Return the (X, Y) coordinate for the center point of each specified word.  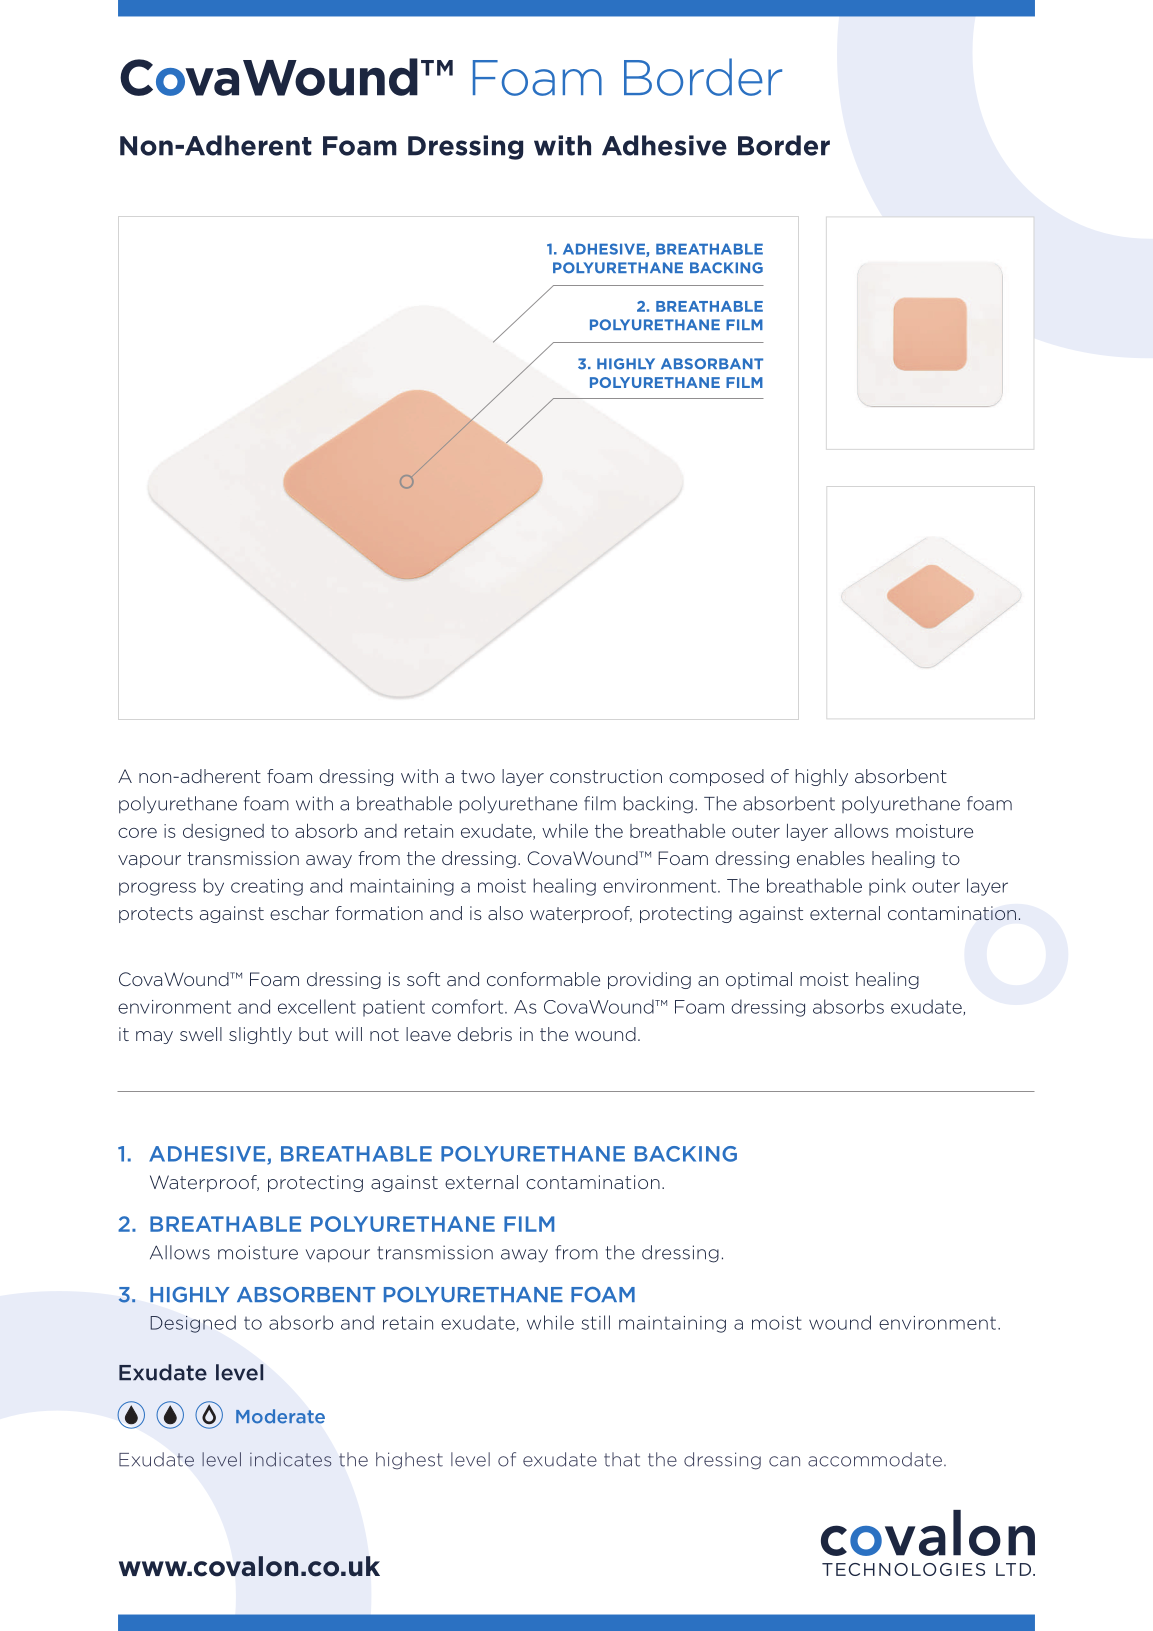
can (784, 1461)
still (596, 1322)
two (478, 776)
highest (409, 1461)
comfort (469, 1006)
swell (201, 1034)
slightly (260, 1035)
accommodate (875, 1459)
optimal (759, 980)
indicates (290, 1459)
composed (716, 777)
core (137, 833)
